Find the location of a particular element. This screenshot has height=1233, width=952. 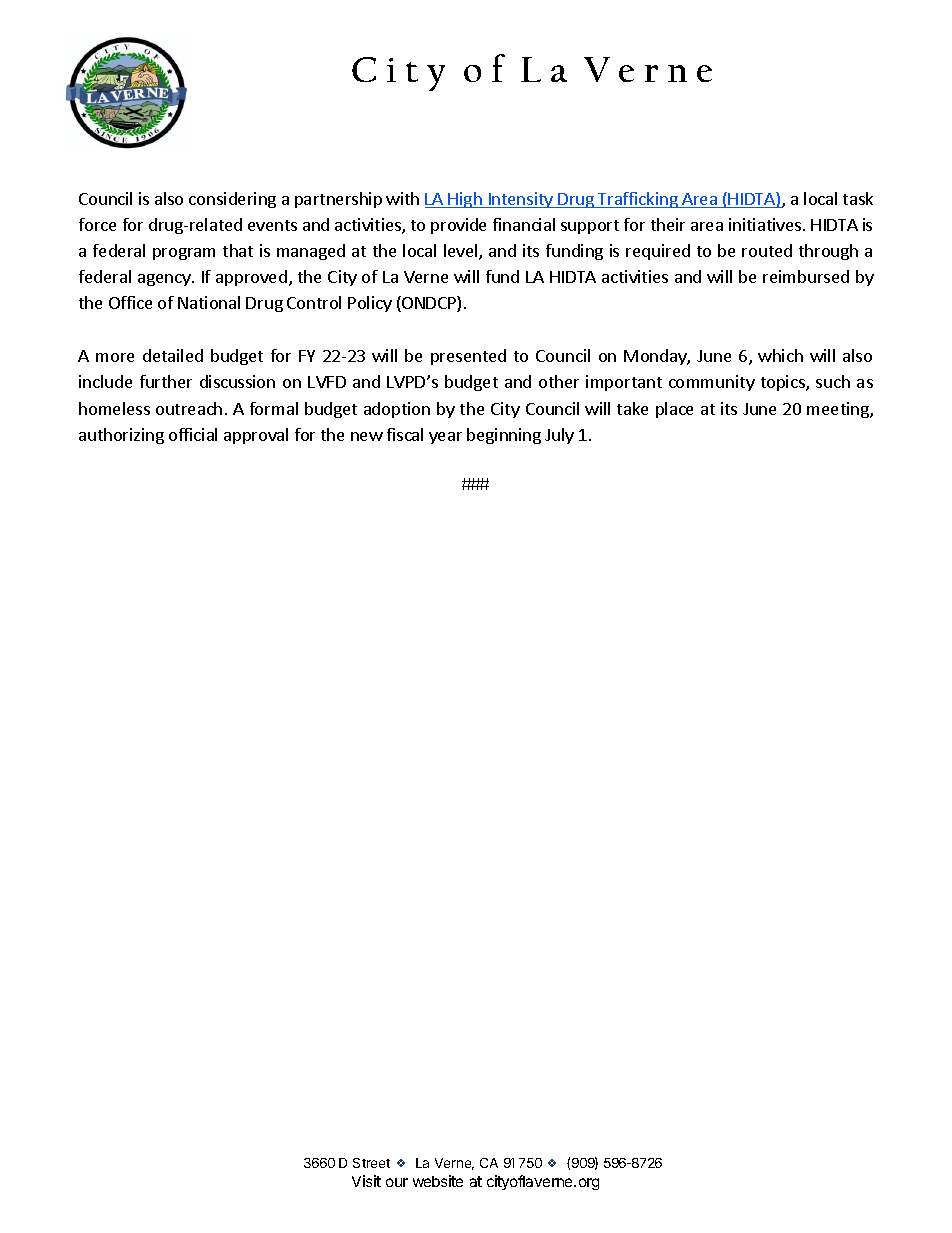

website is located at coordinates (438, 1181).
